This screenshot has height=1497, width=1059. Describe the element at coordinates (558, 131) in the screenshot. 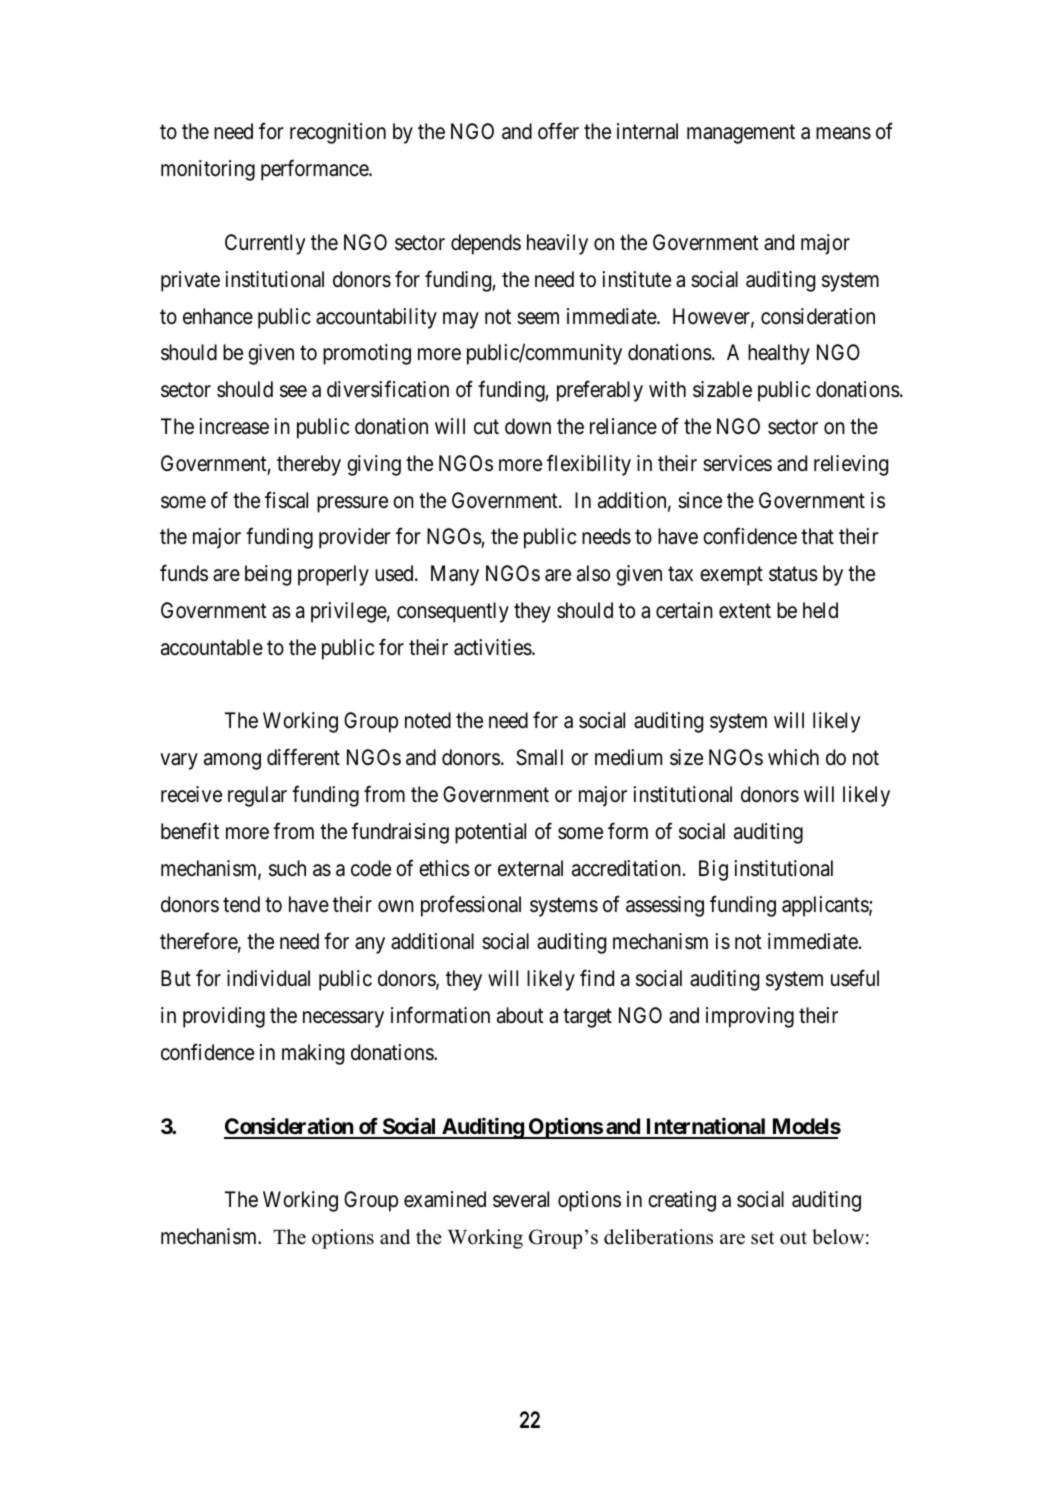

I see `offer` at that location.
